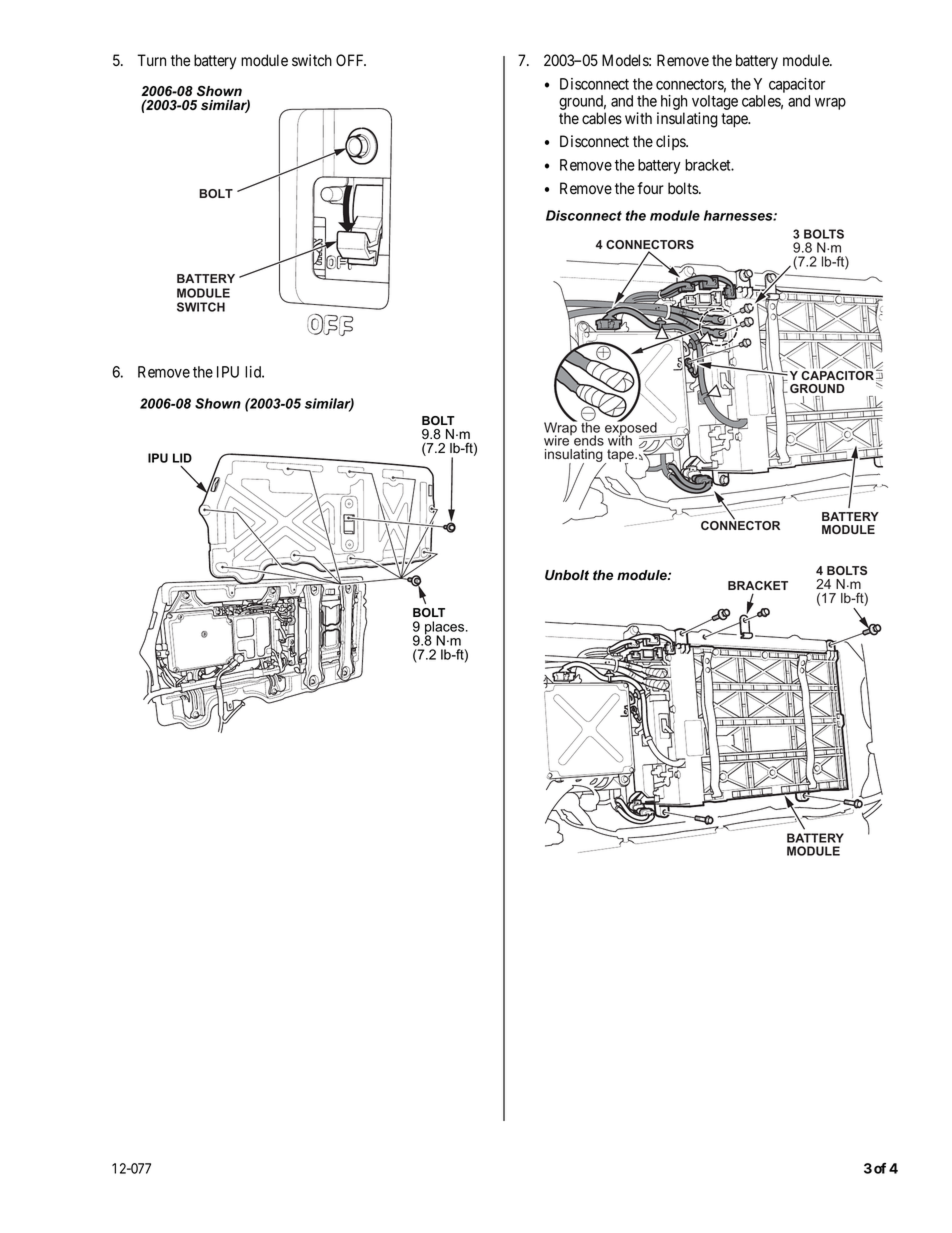 This screenshot has height=1233, width=952. What do you see at coordinates (446, 629) in the screenshot?
I see `places` at bounding box center [446, 629].
